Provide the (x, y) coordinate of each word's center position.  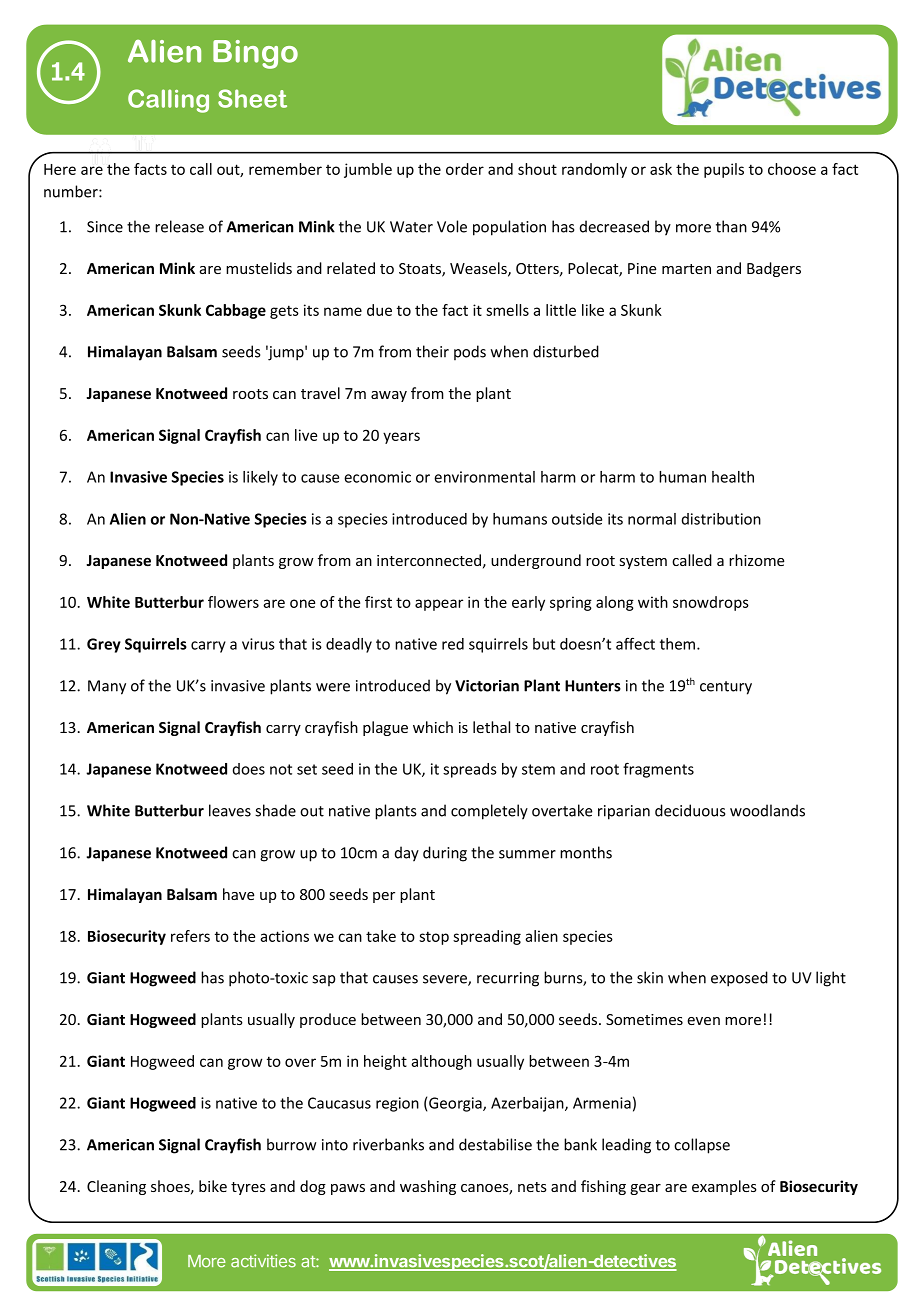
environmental (484, 477)
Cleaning (116, 1187)
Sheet (252, 98)
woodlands (767, 810)
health (733, 477)
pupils (724, 170)
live (306, 435)
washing (428, 1187)
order (465, 169)
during (445, 854)
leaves (230, 810)
